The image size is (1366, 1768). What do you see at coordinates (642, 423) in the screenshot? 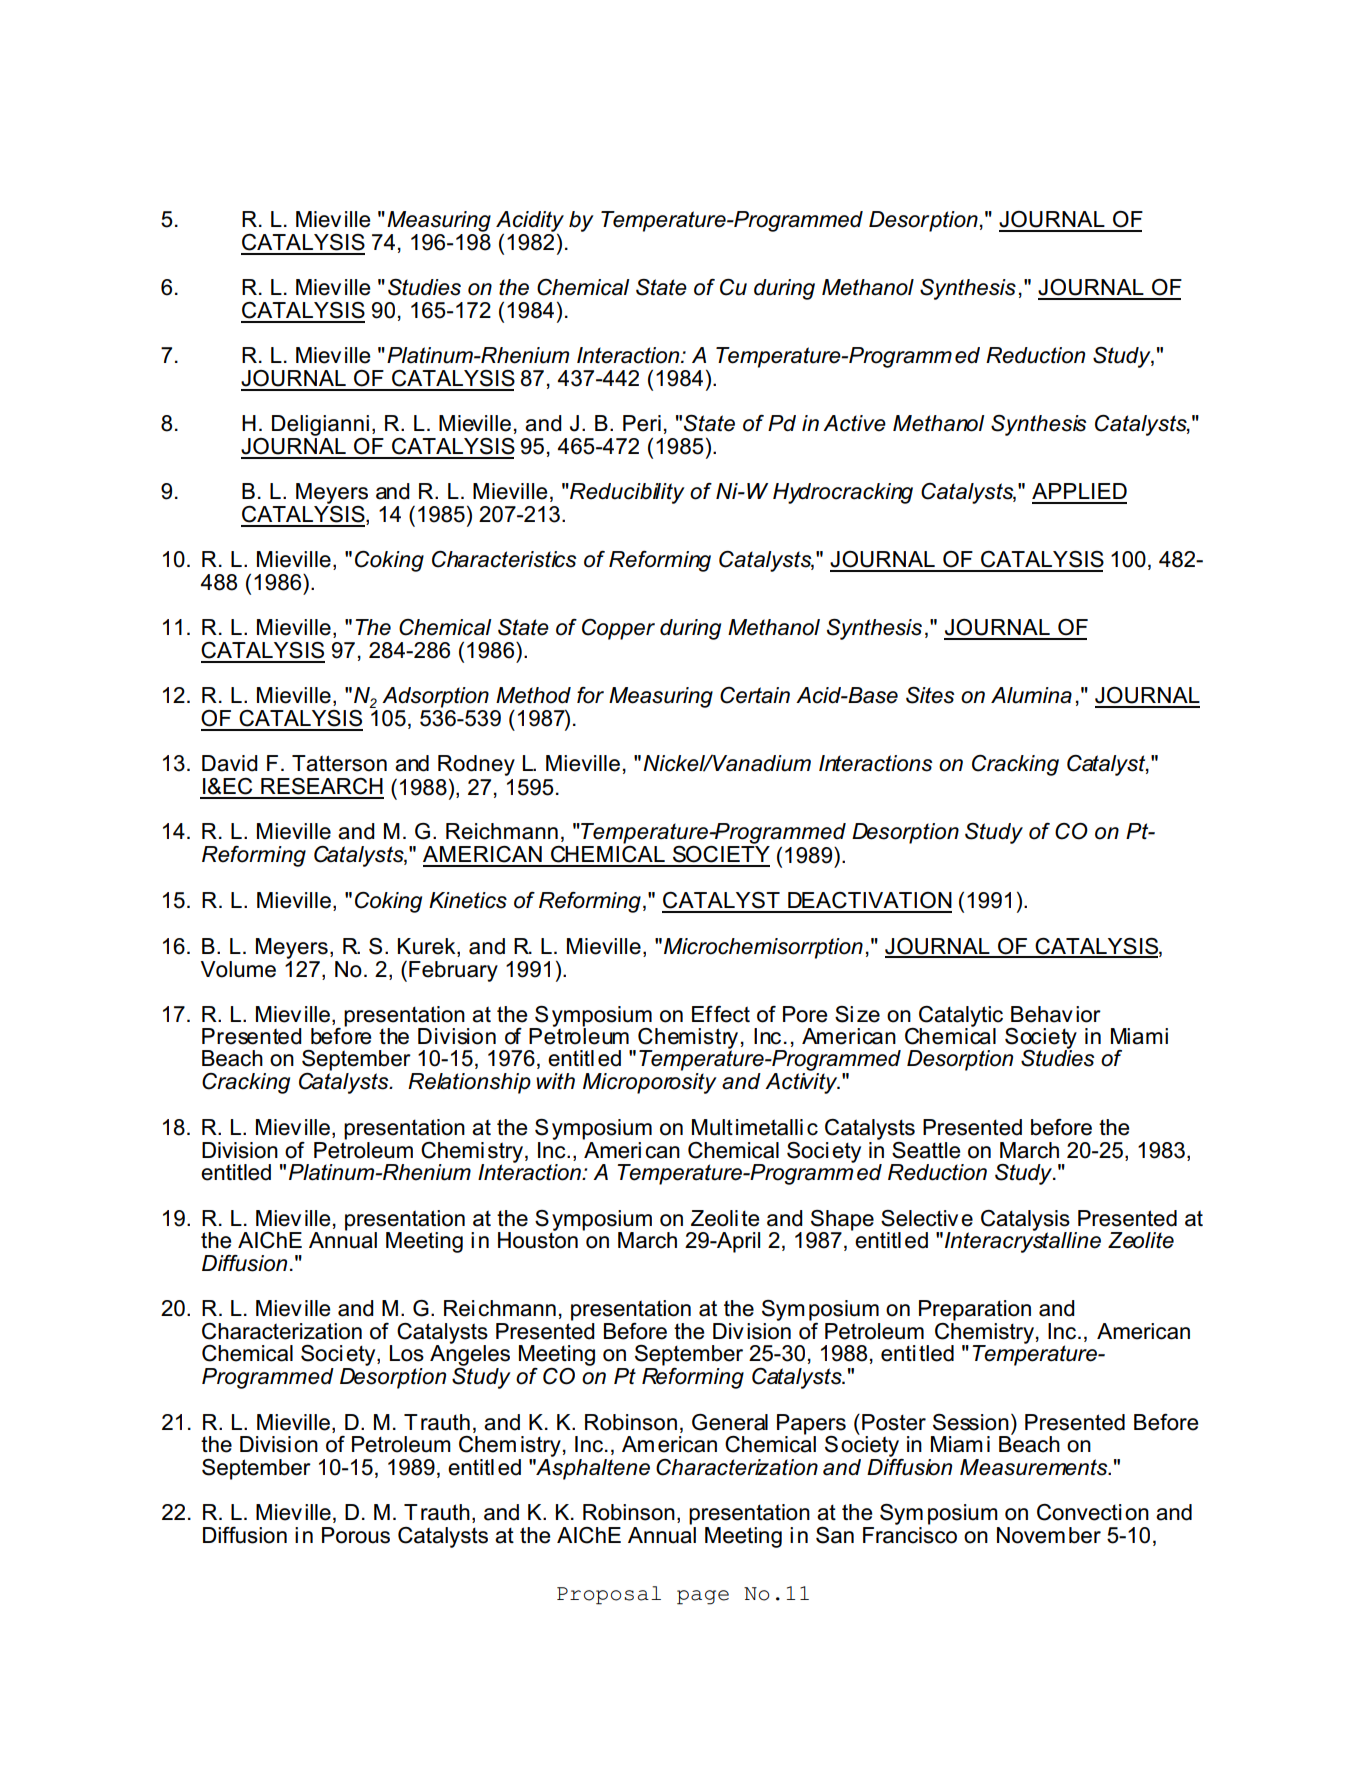
I see `Peri` at bounding box center [642, 423].
